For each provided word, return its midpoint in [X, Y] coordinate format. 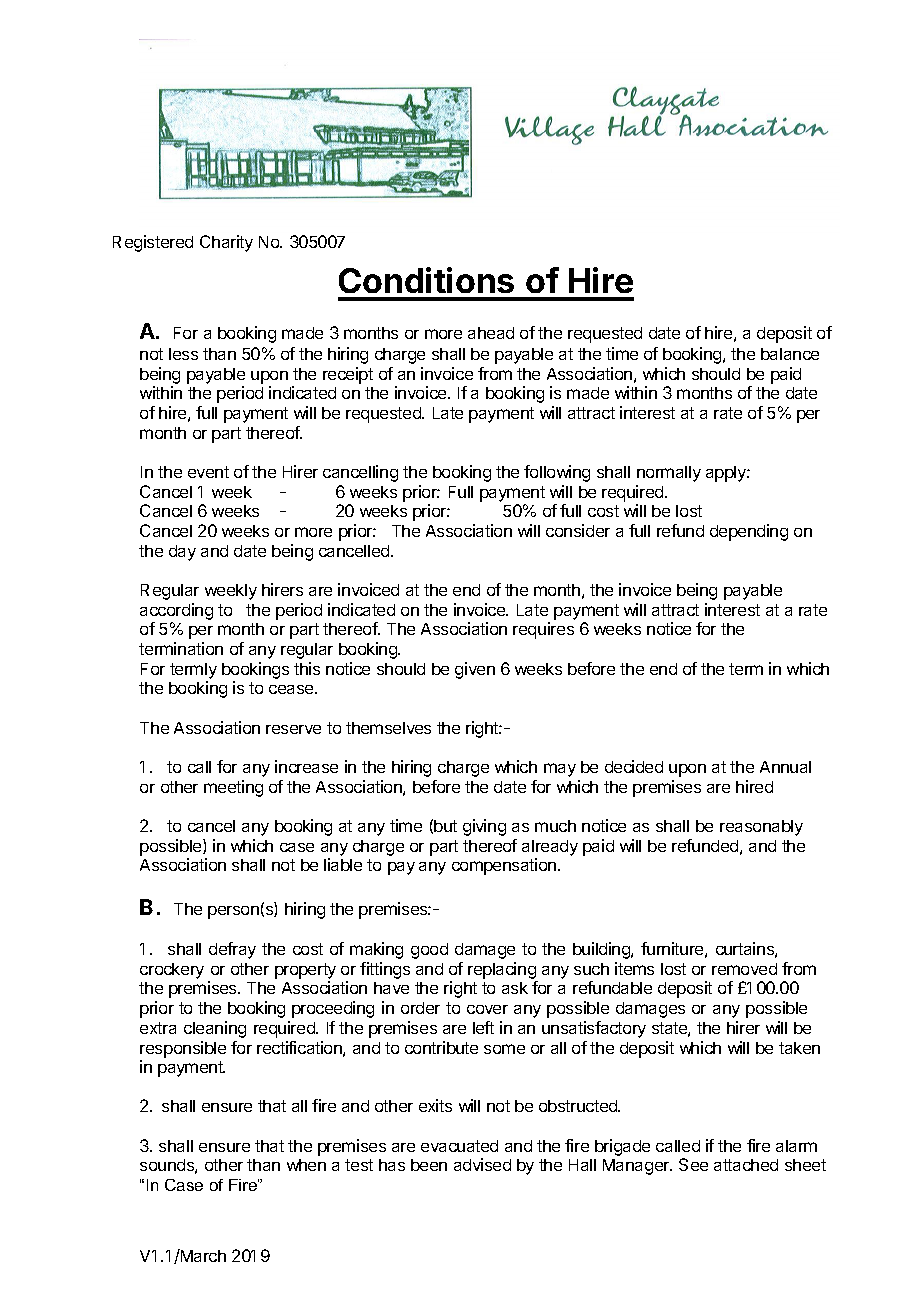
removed [744, 969]
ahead [491, 333]
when [306, 1165]
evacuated [459, 1146]
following [557, 473]
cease [292, 689]
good [429, 951]
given [475, 670]
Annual [785, 767]
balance [790, 354]
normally [669, 474]
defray [232, 950]
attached [746, 1165]
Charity [226, 243]
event [208, 472]
